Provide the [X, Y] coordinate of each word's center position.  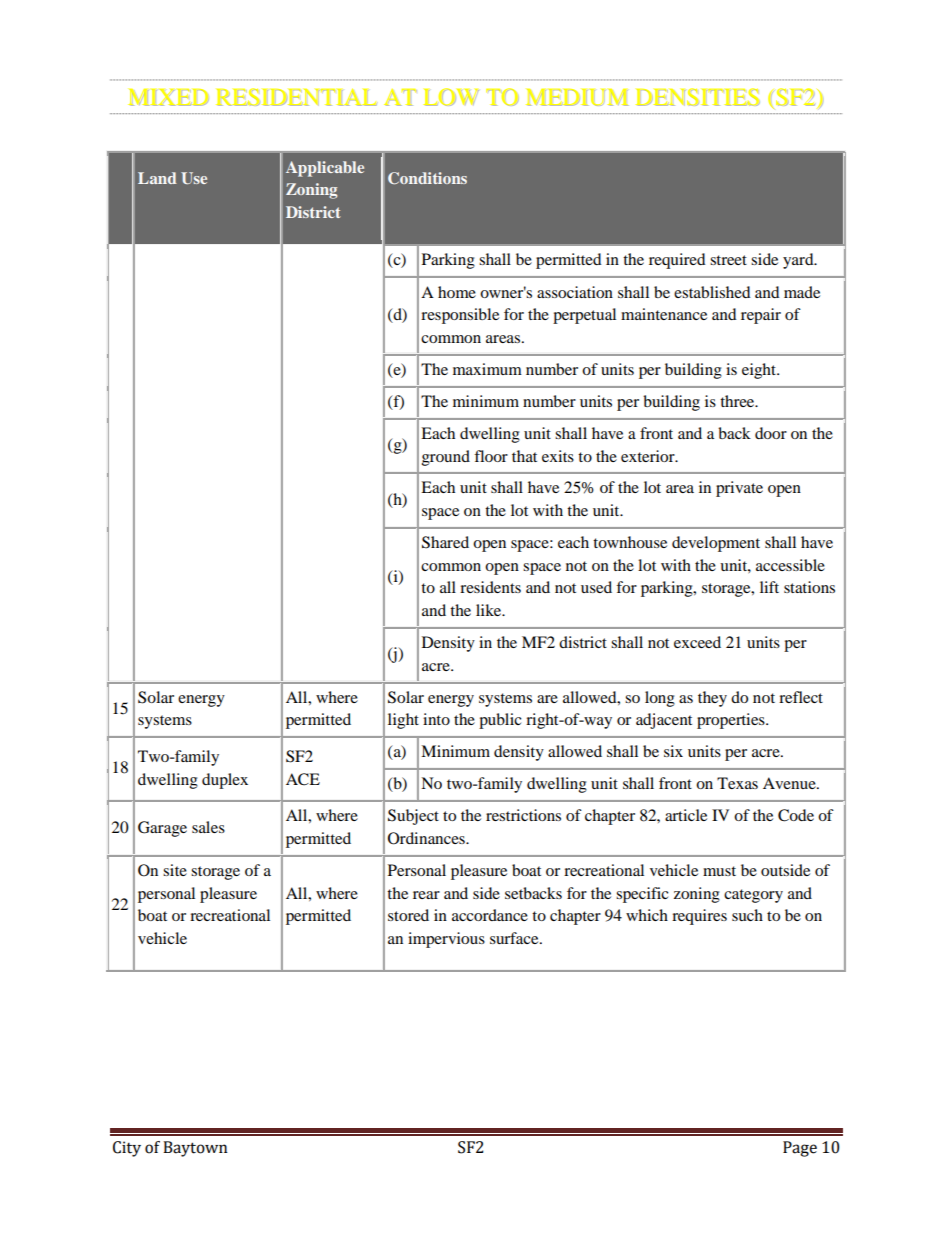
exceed [697, 642]
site [175, 870]
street [728, 260]
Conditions [427, 178]
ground [446, 458]
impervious [446, 940]
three [738, 401]
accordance [490, 915]
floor [491, 456]
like [490, 610]
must [719, 871]
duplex [225, 781]
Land [157, 178]
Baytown [195, 1149]
